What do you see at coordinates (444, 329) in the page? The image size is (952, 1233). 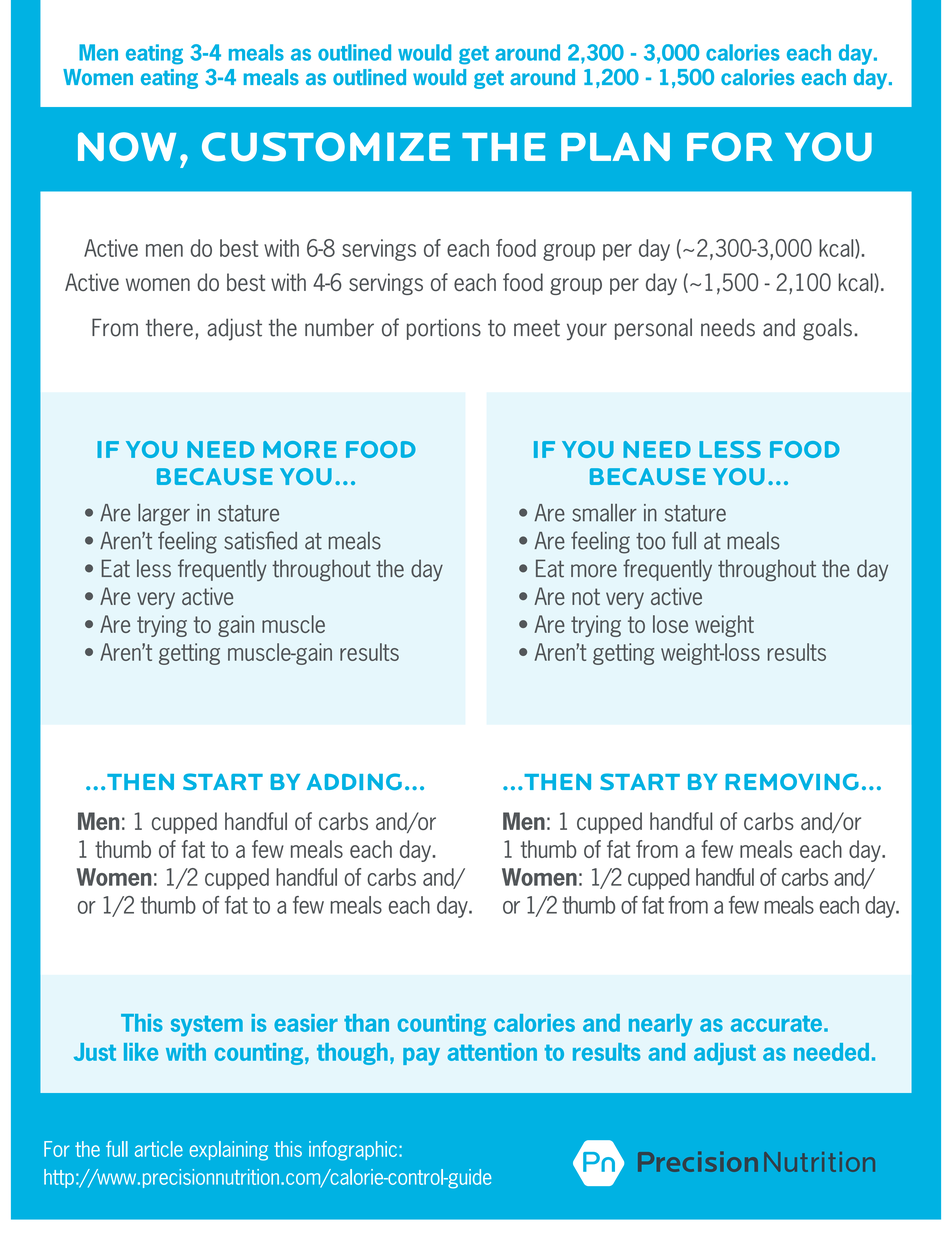 I see `portions` at bounding box center [444, 329].
